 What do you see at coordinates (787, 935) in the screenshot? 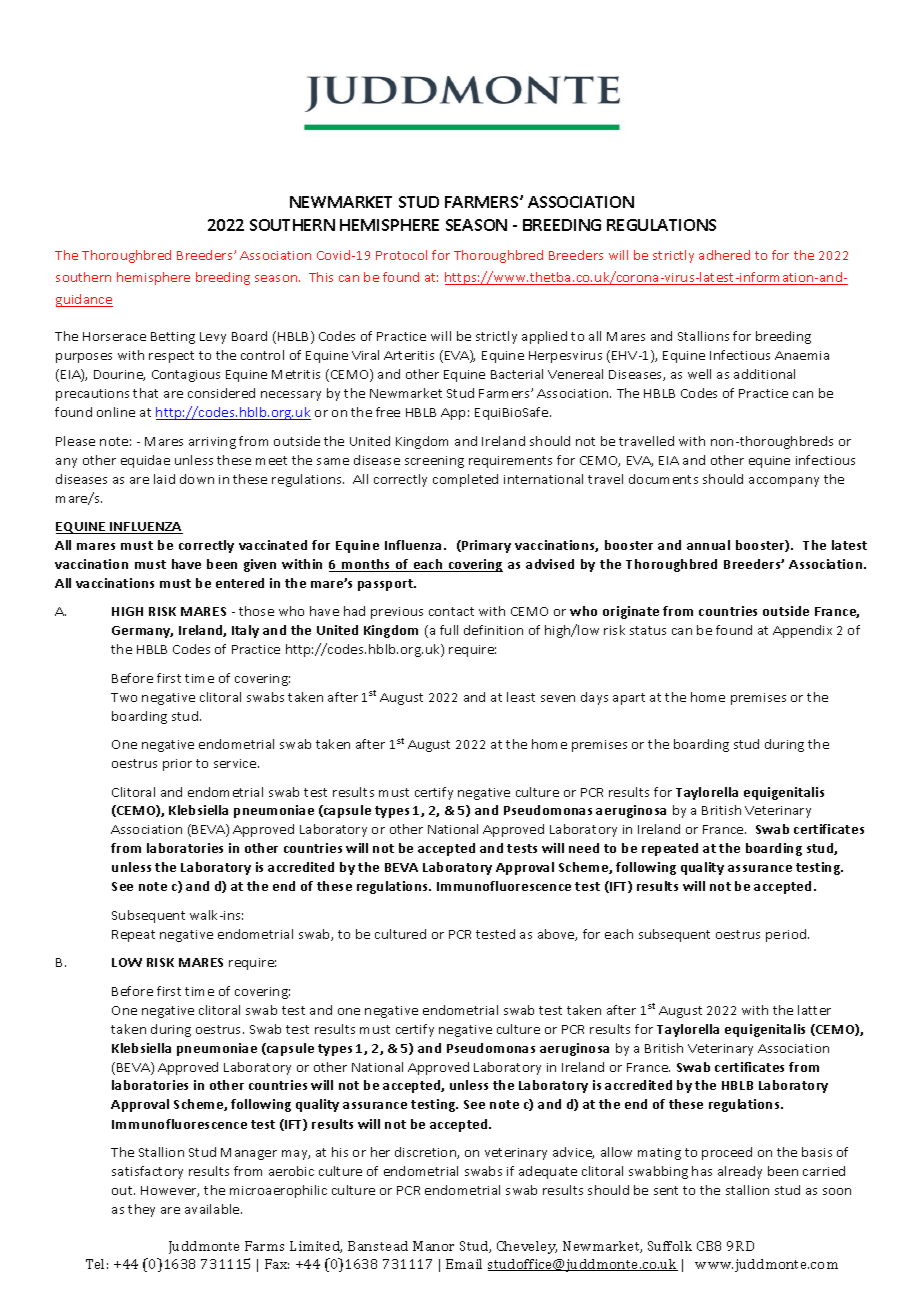
I see `period` at bounding box center [787, 935].
